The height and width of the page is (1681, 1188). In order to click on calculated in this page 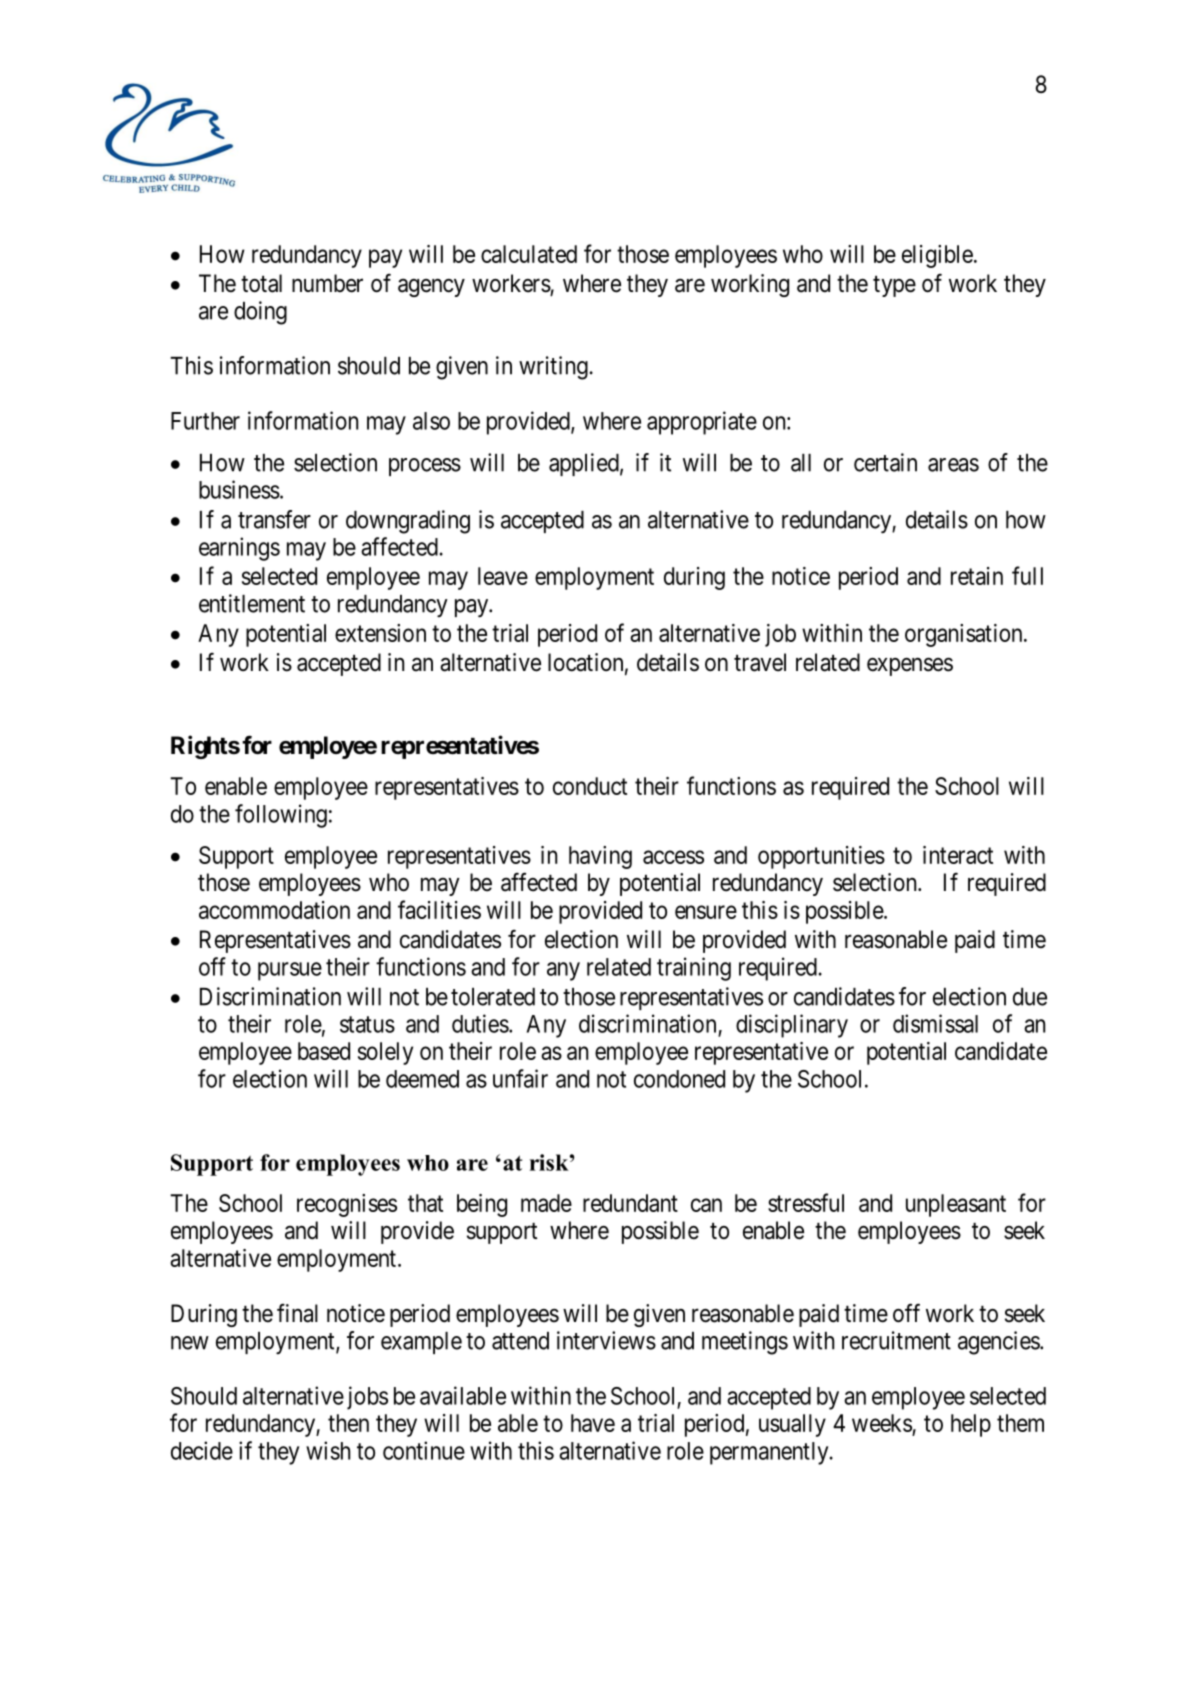, I will do `click(529, 254)`.
